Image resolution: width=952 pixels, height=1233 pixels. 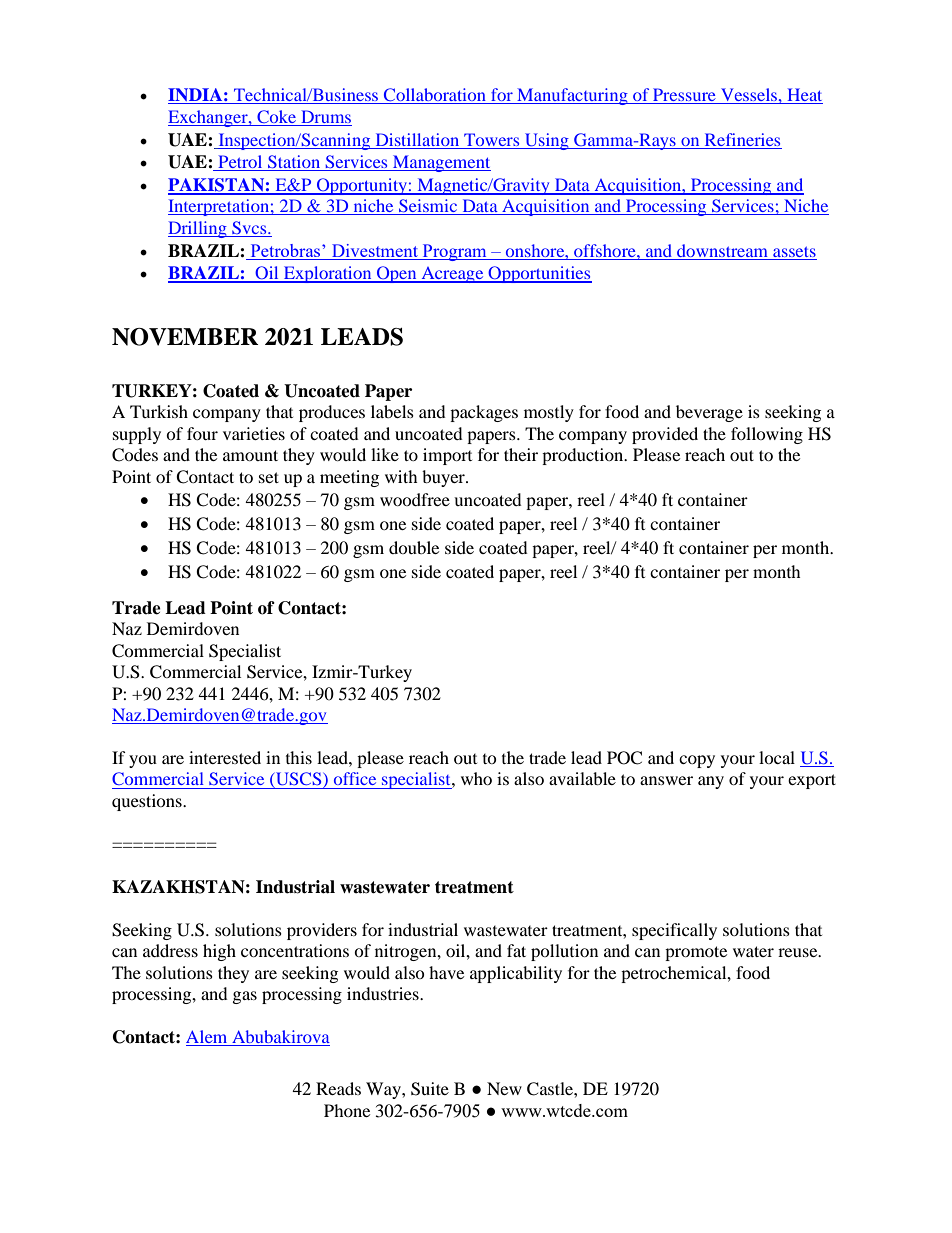 What do you see at coordinates (250, 455) in the image?
I see `amount` at bounding box center [250, 455].
